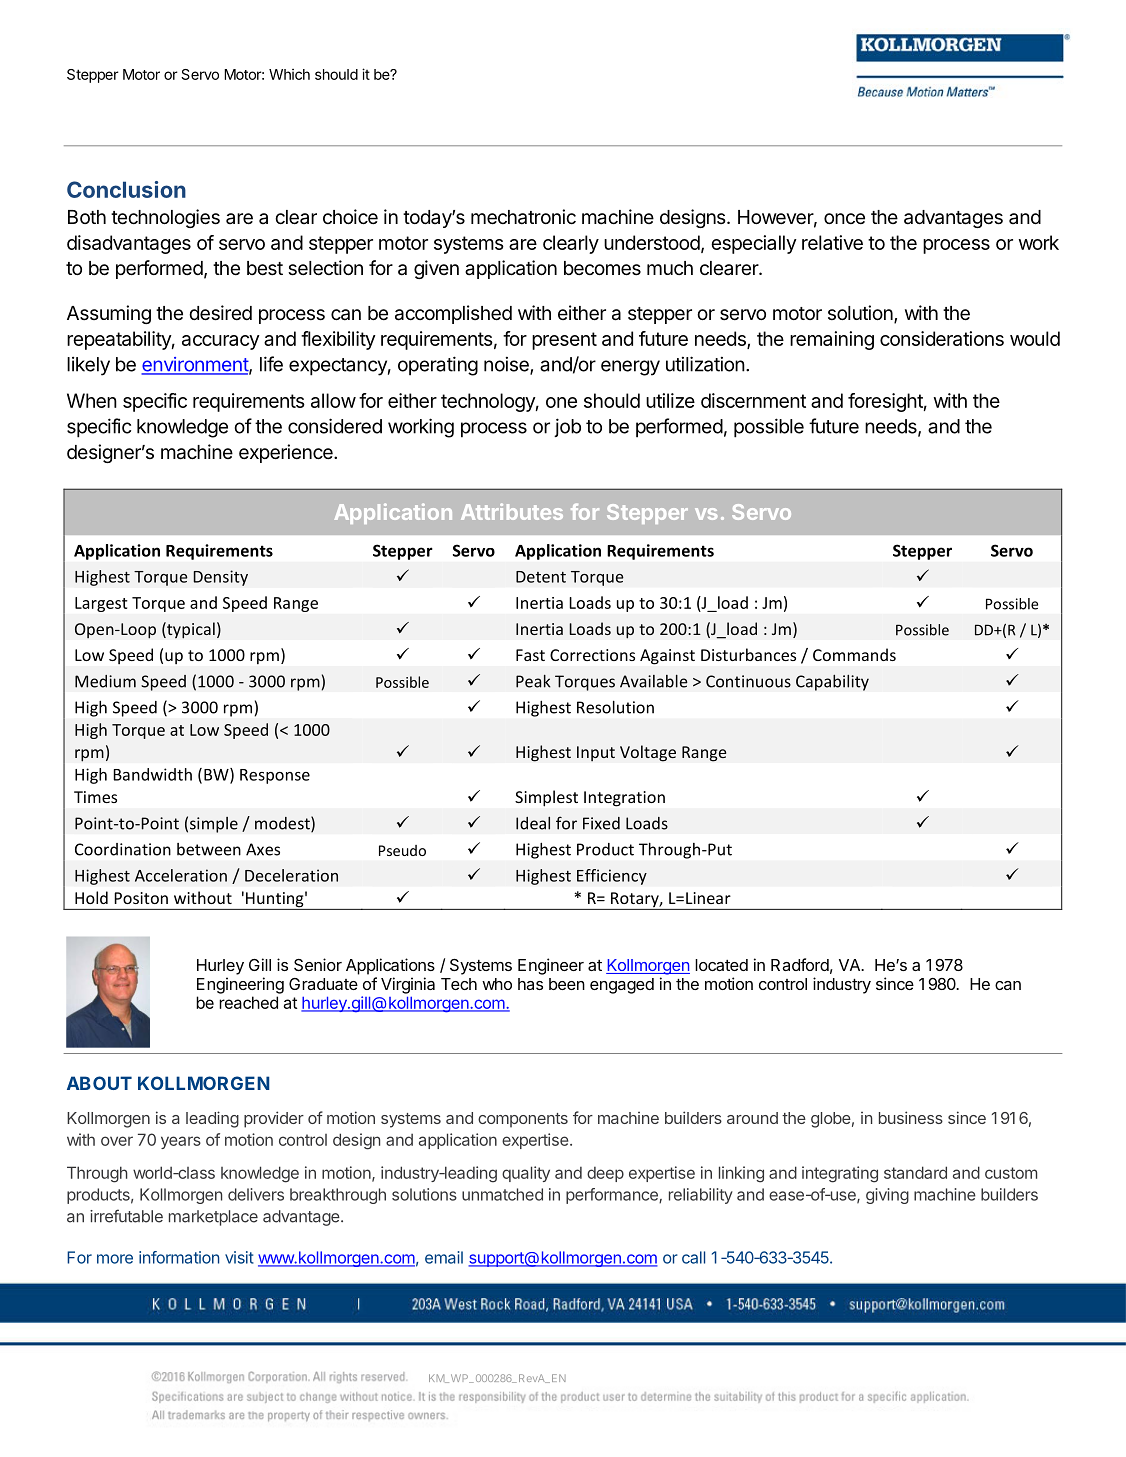 Image resolution: width=1126 pixels, height=1457 pixels. Describe the element at coordinates (533, 823) in the image. I see `Ideal` at that location.
